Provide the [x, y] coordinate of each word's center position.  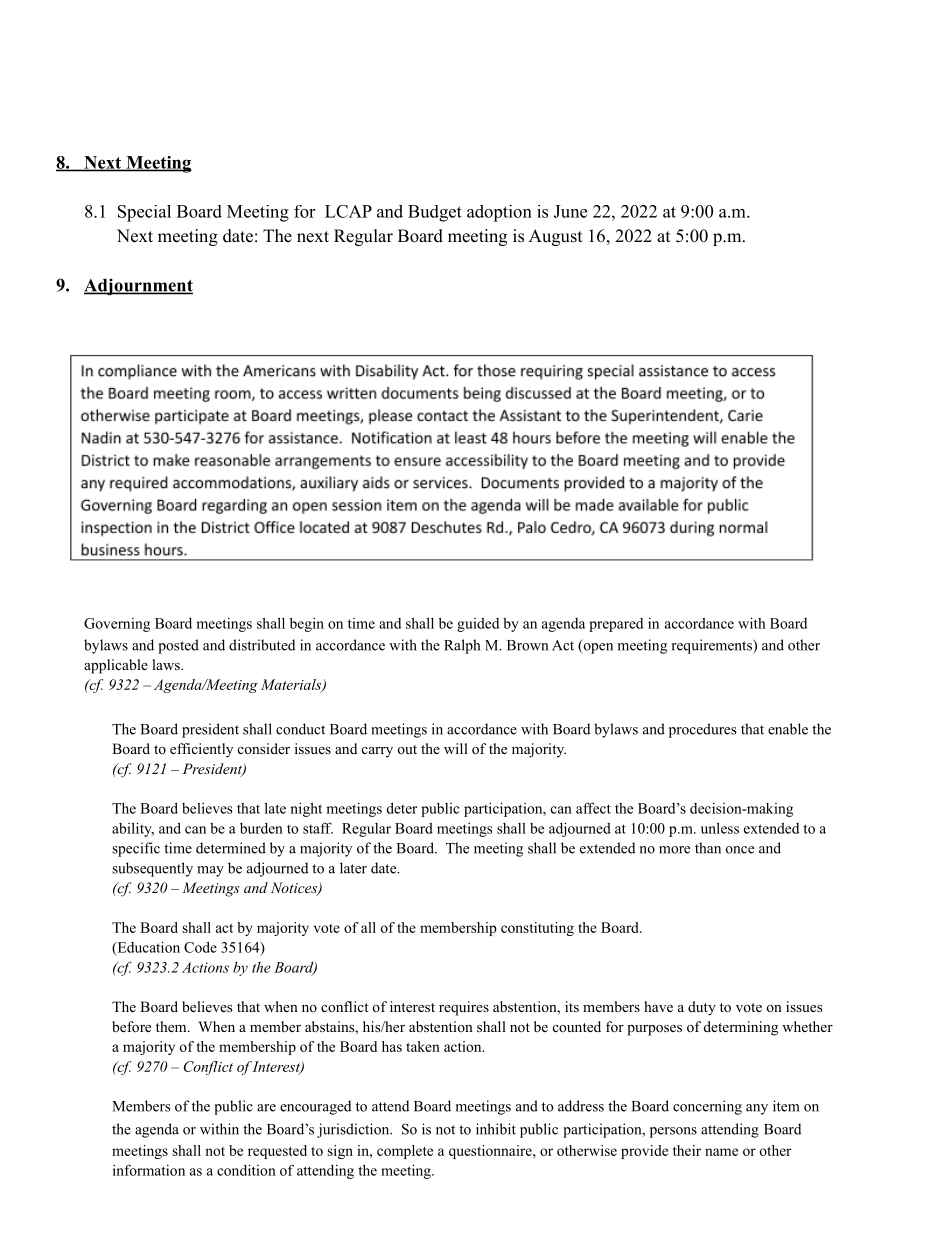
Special [144, 213]
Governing [117, 625]
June [570, 211]
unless [720, 828]
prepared [616, 625]
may [210, 871]
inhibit [496, 1129]
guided [478, 625]
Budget [435, 213]
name [721, 1152]
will [456, 748]
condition [246, 1170]
